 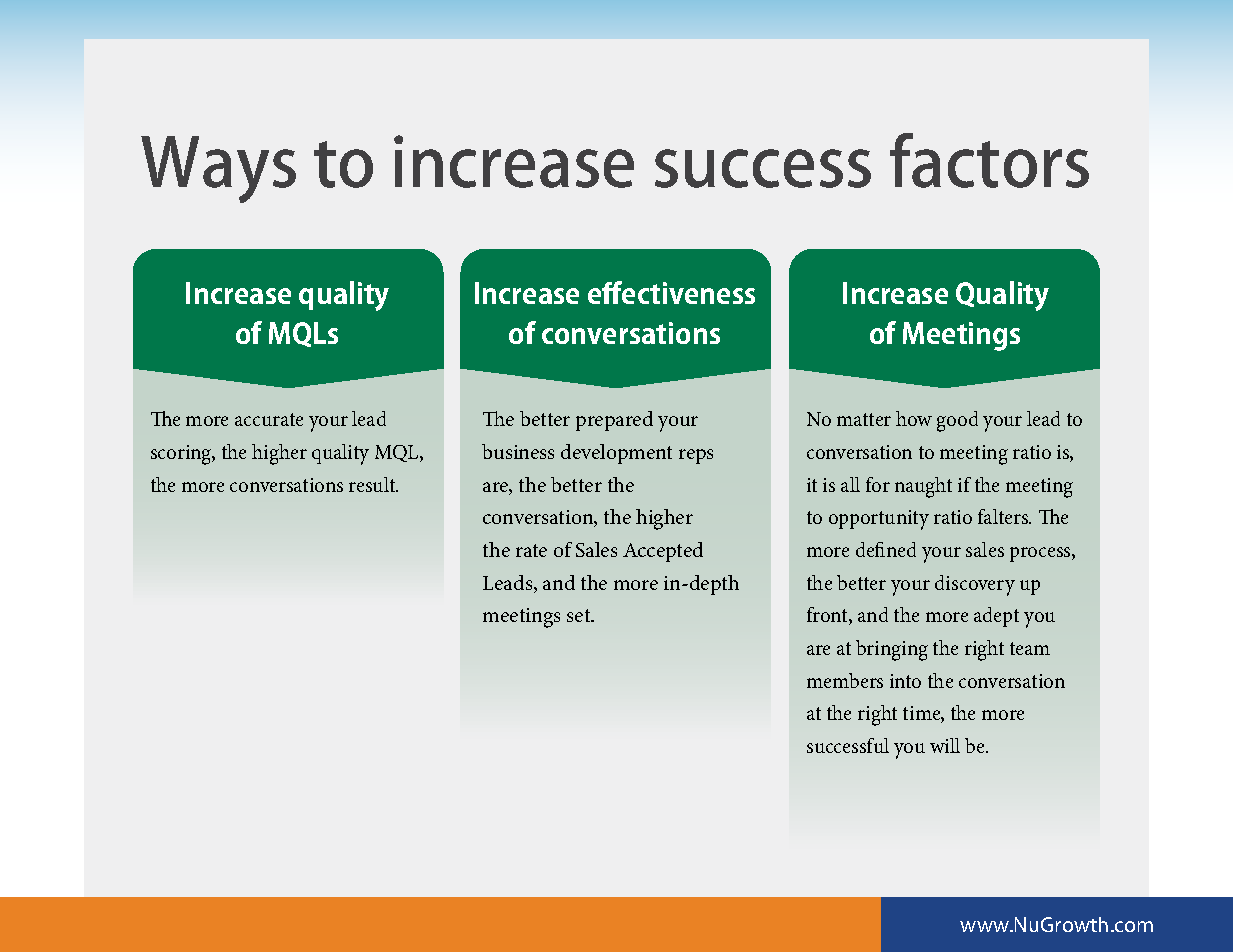 What do you see at coordinates (845, 680) in the document?
I see `members` at bounding box center [845, 680].
